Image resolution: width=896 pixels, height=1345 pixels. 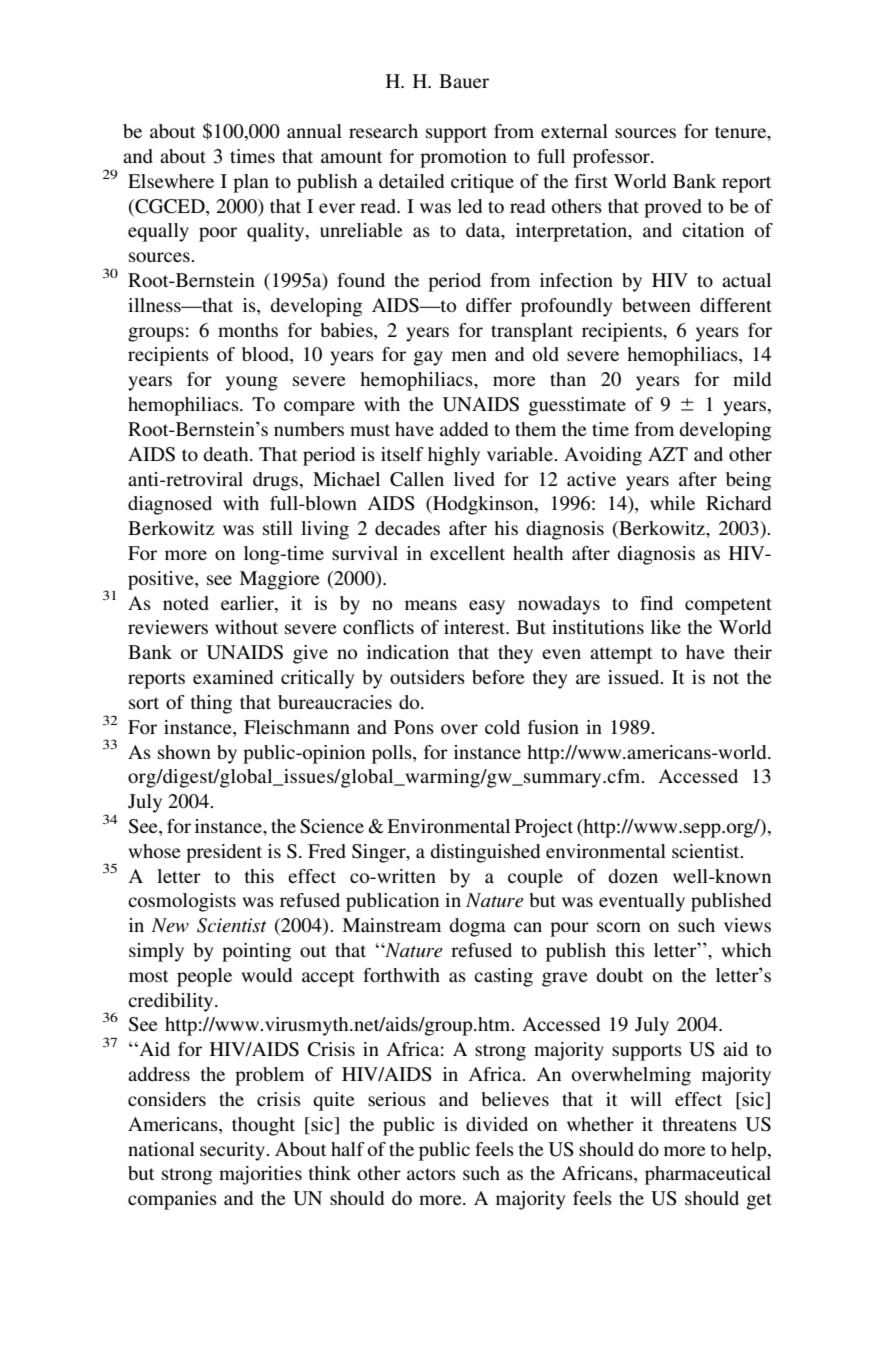 I want to click on actors, so click(x=431, y=1174).
